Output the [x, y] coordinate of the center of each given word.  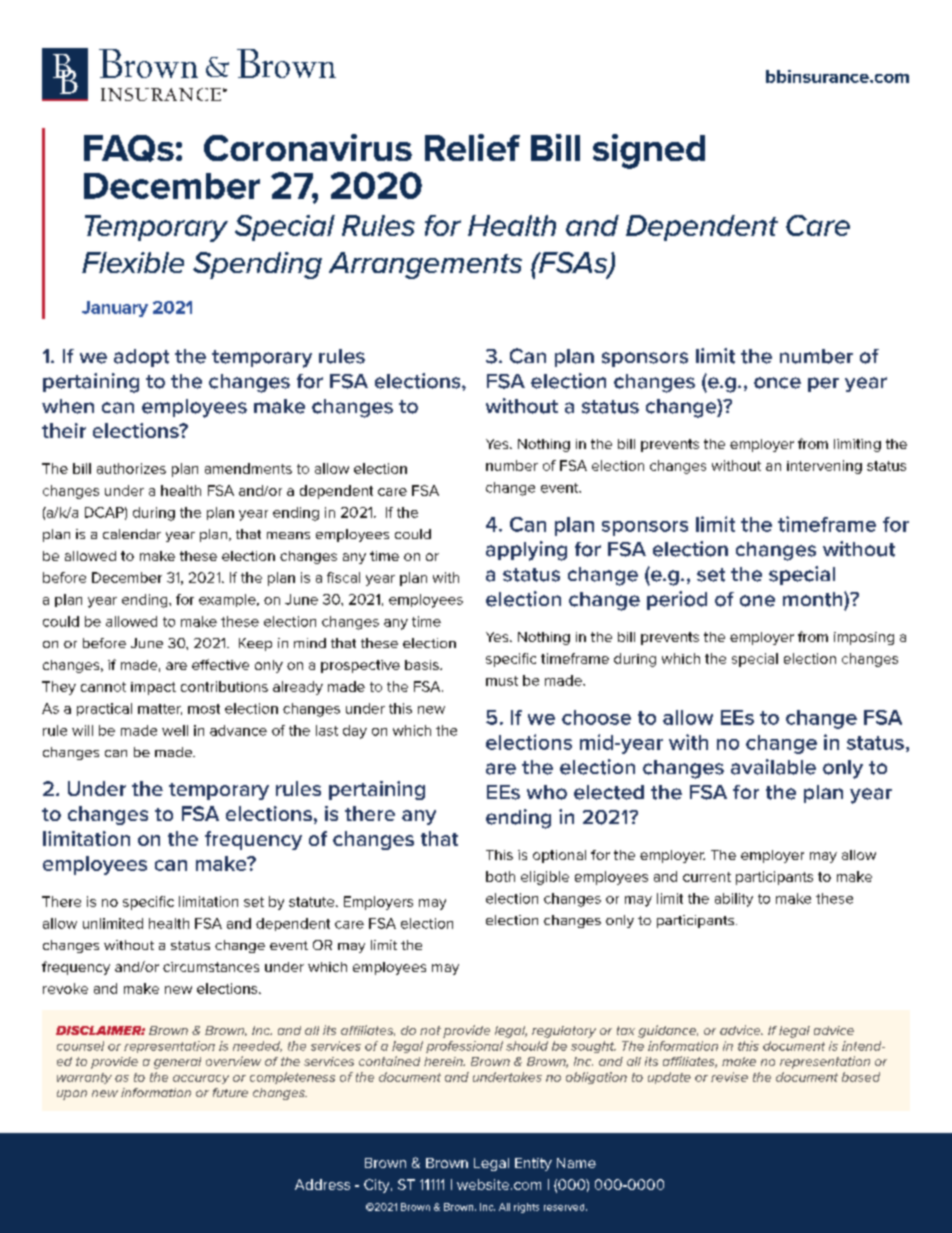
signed [649, 151]
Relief [472, 147]
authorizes [131, 468]
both [500, 876]
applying [526, 551]
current [707, 877]
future [230, 1092]
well [175, 730]
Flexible [133, 262]
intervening [824, 467]
